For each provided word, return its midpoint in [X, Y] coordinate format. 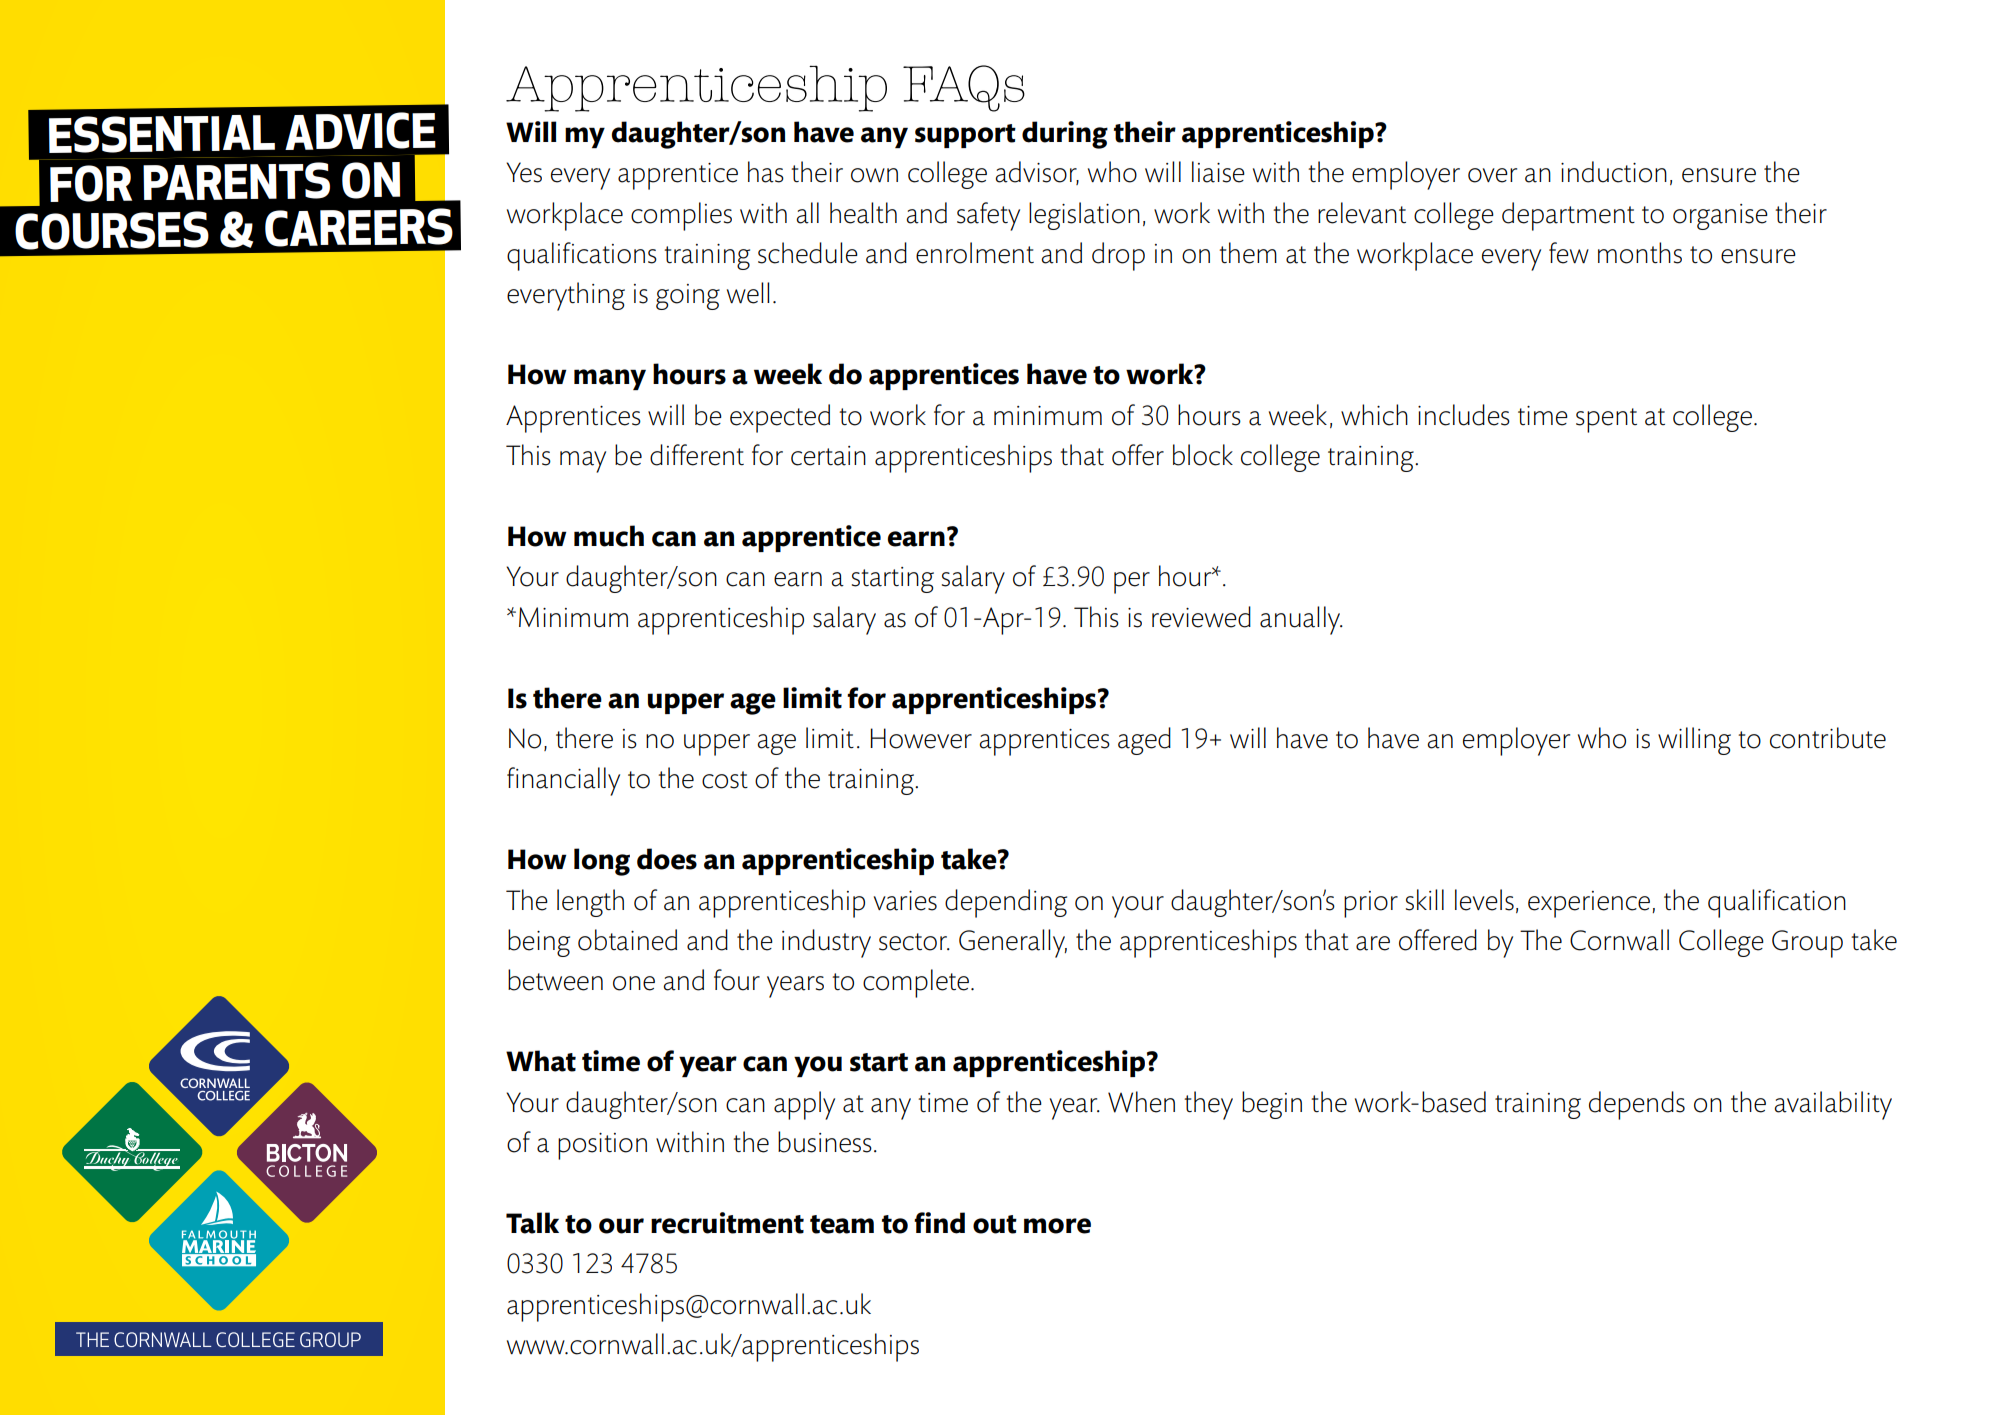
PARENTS [236, 181]
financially [563, 781]
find [939, 1223]
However [921, 738]
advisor [1037, 173]
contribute [1828, 738]
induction [1614, 172]
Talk [532, 1223]
